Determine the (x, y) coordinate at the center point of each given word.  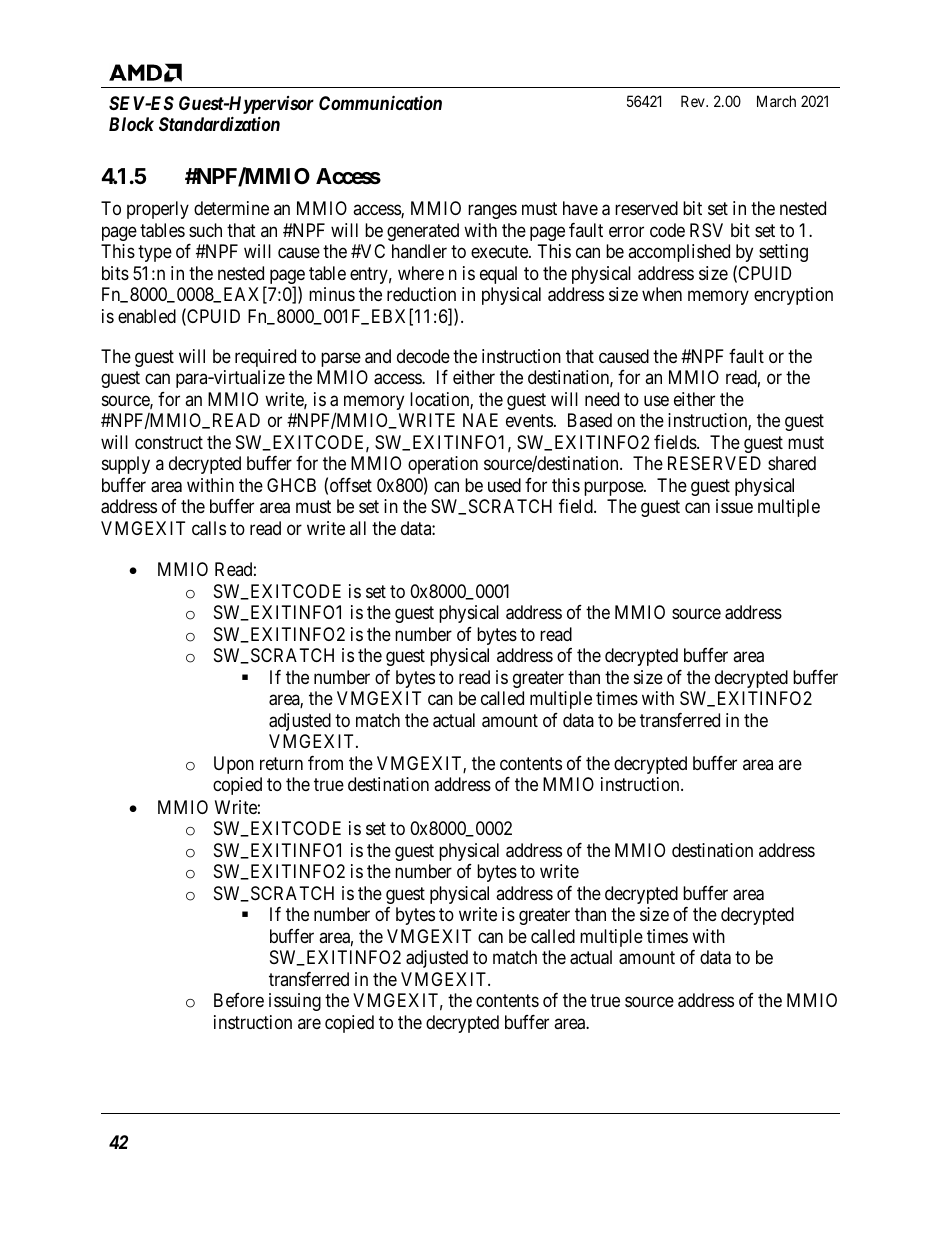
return (281, 763)
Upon (234, 765)
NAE (480, 420)
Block (131, 124)
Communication (380, 102)
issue (734, 506)
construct (169, 442)
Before (239, 1000)
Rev (694, 101)
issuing (295, 1002)
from (325, 763)
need (602, 399)
